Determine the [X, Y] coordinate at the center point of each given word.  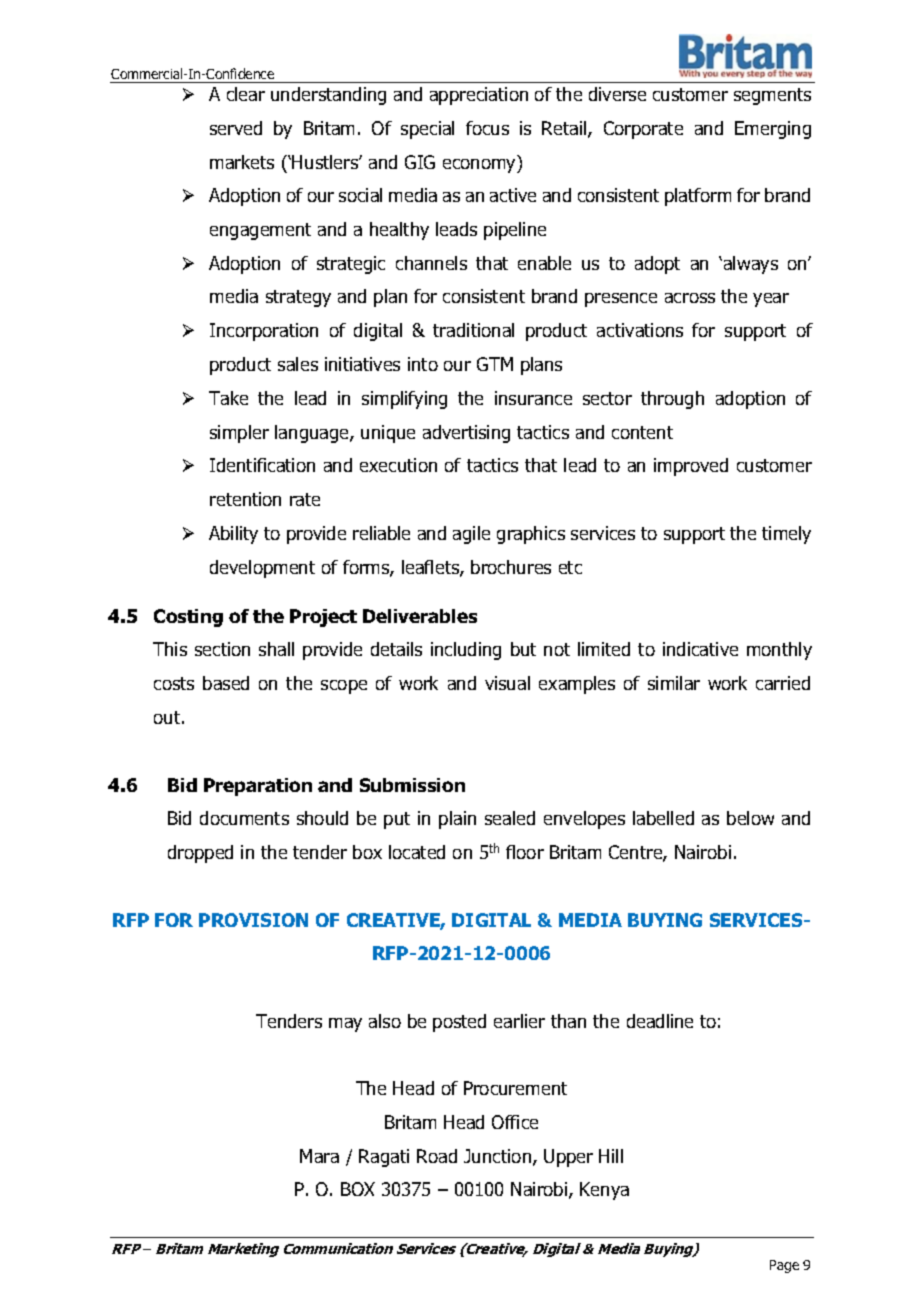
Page [784, 1266]
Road [437, 1156]
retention [245, 499]
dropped [200, 854]
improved [691, 467]
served [236, 128]
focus [487, 128]
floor [525, 852]
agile [471, 535]
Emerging [773, 130]
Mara [319, 1156]
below [750, 818]
